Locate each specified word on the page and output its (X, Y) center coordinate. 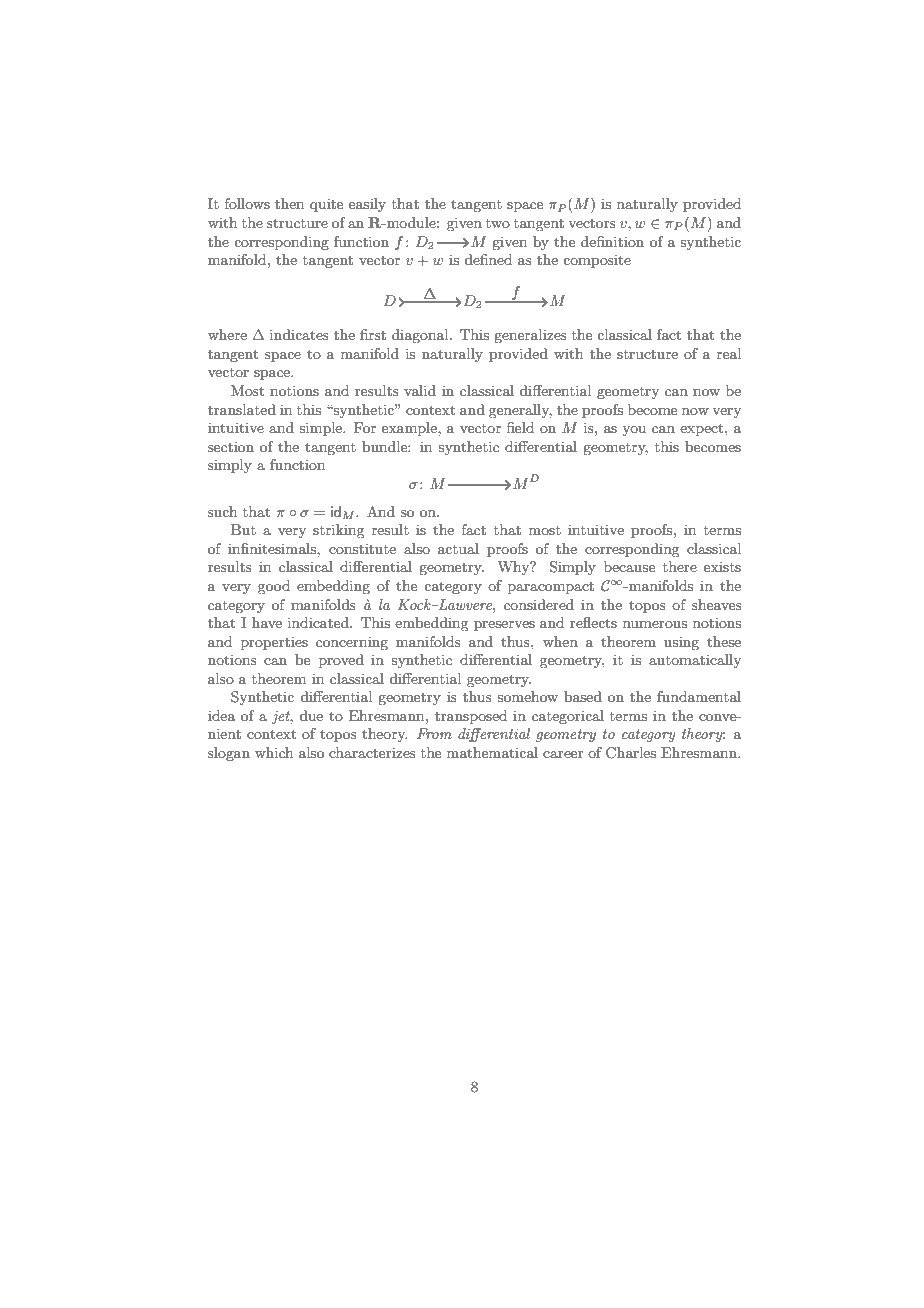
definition (612, 241)
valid (420, 390)
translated (242, 409)
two (498, 223)
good (274, 587)
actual (458, 548)
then (289, 203)
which (274, 752)
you (634, 431)
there (680, 566)
